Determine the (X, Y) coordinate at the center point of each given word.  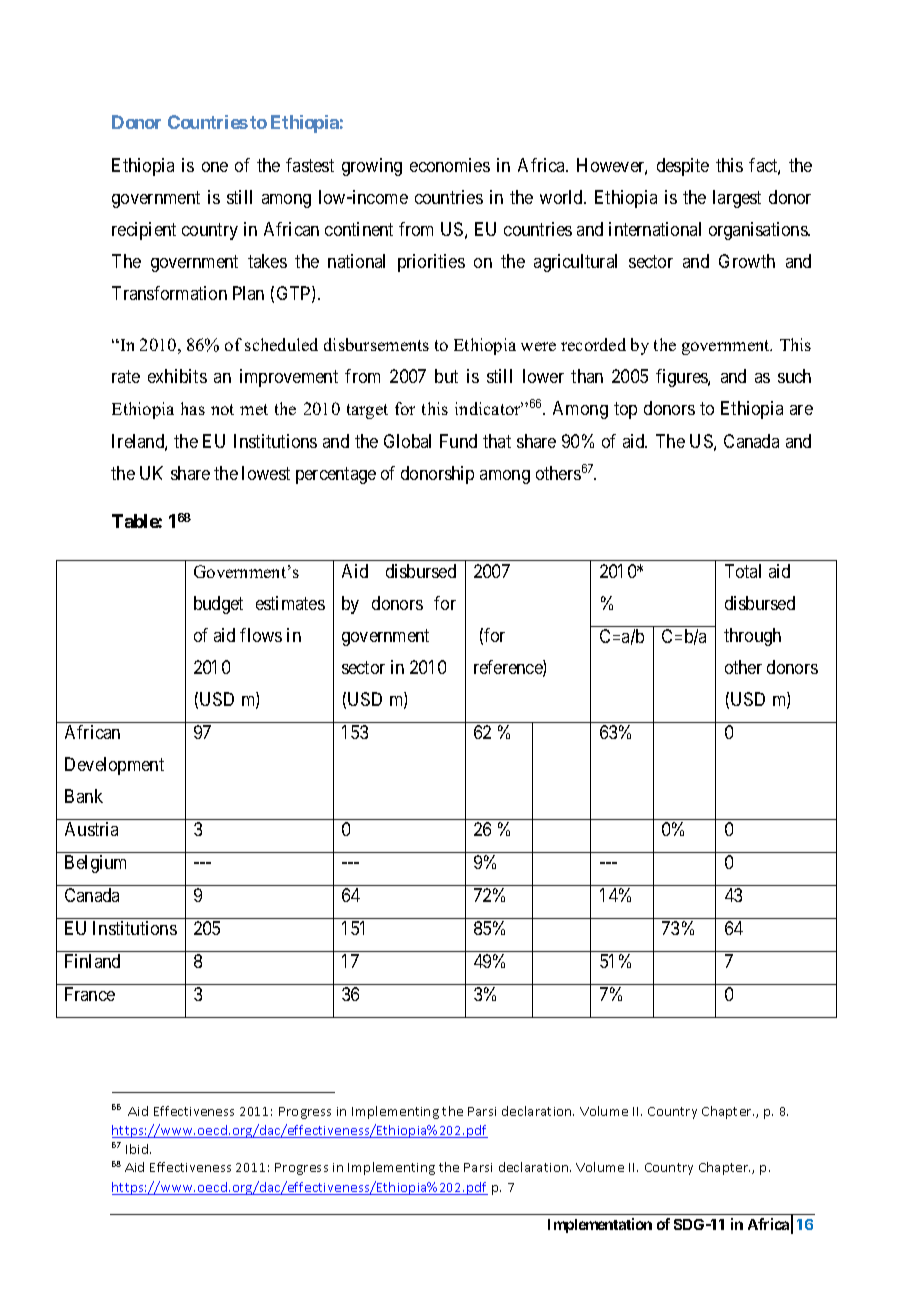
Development (114, 766)
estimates (290, 603)
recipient (144, 231)
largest (737, 199)
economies (450, 165)
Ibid (137, 1149)
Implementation (600, 1225)
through (752, 637)
